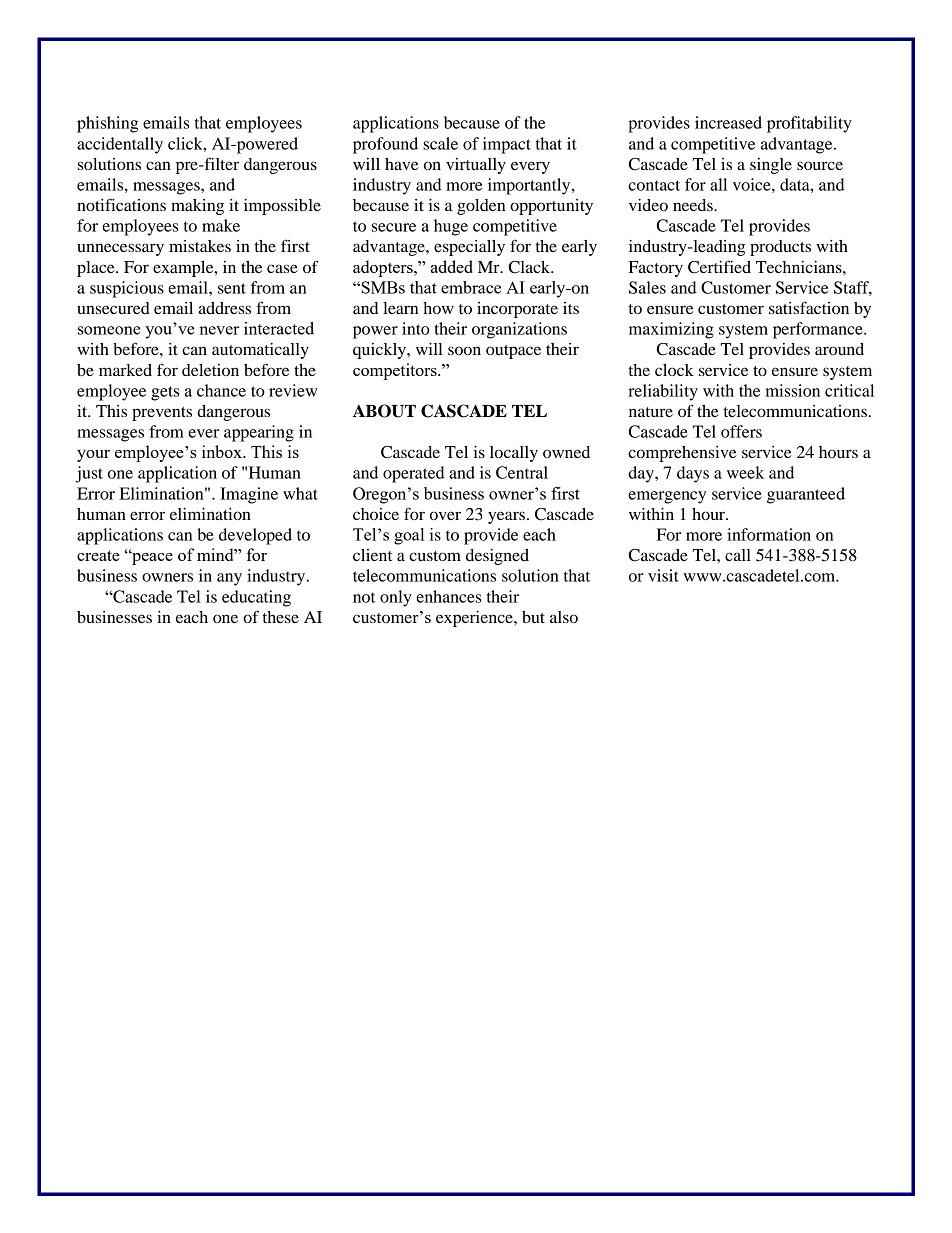  I want to click on Central, so click(522, 472).
